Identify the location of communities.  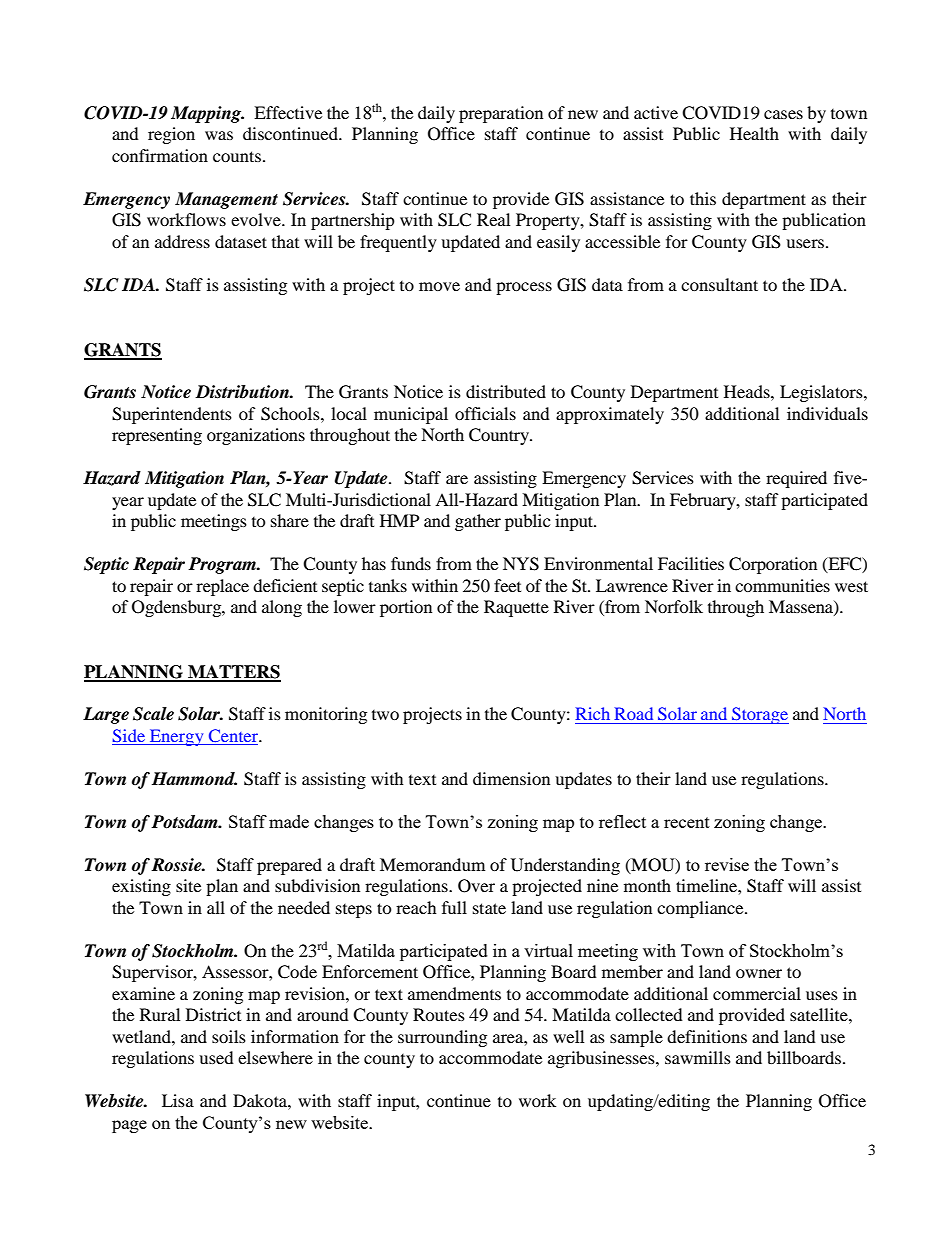
(782, 585).
